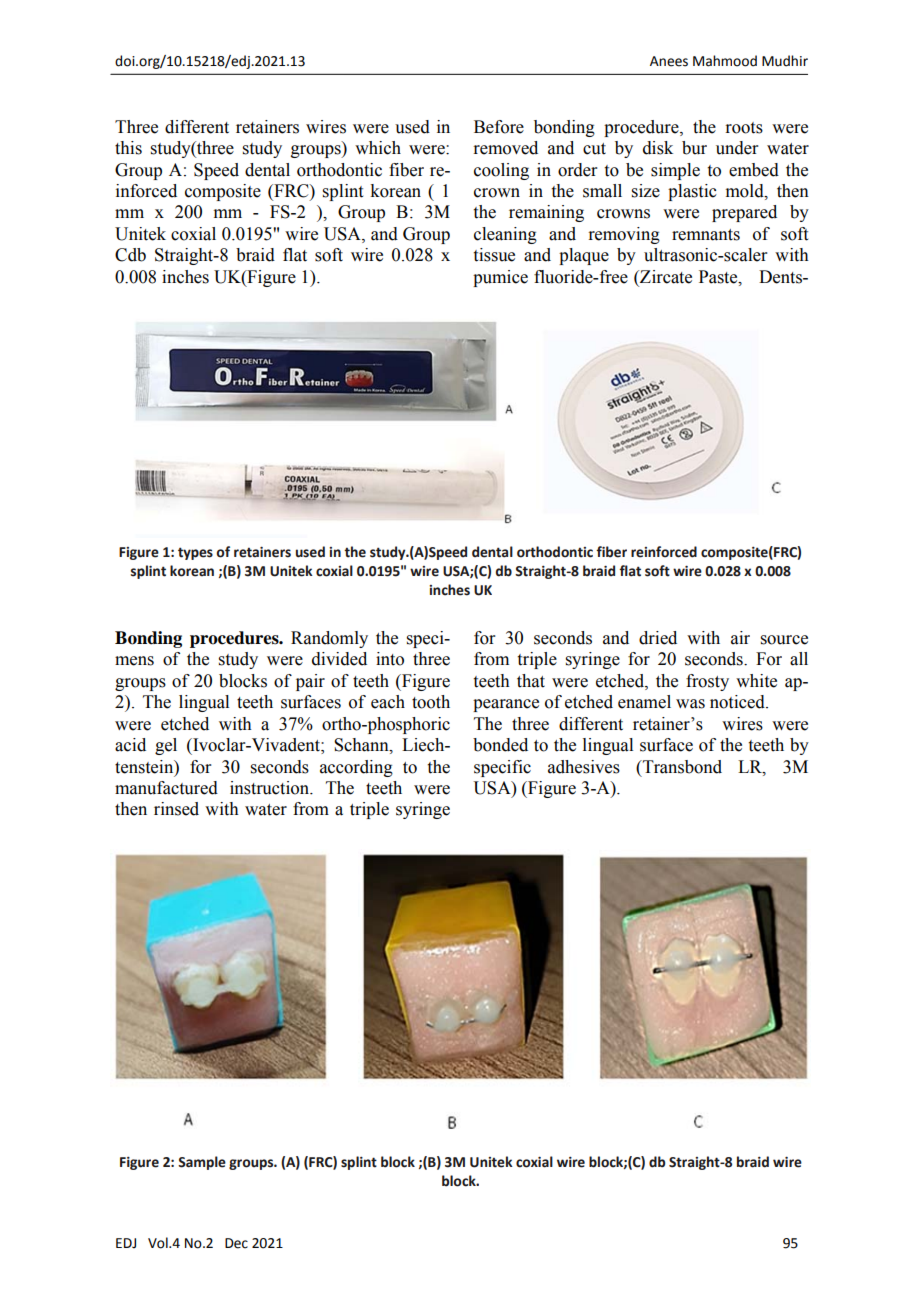  What do you see at coordinates (128, 148) in the screenshot?
I see `this` at bounding box center [128, 148].
